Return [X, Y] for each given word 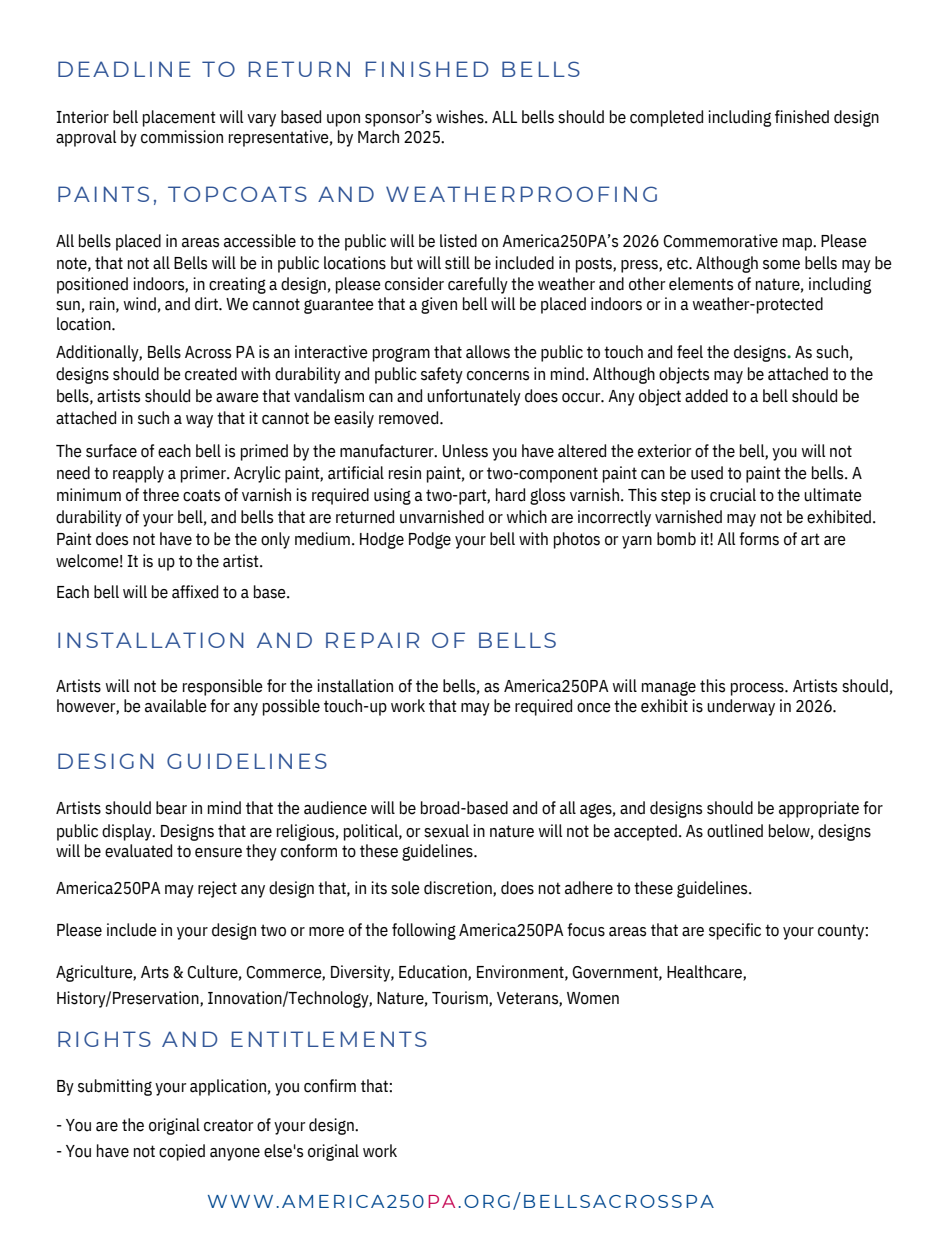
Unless [465, 451]
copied [182, 1152]
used [707, 473]
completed [666, 118]
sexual [446, 831]
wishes [461, 117]
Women [593, 998]
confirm [330, 1086]
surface [111, 451]
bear [171, 808]
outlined [735, 831]
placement [179, 118]
